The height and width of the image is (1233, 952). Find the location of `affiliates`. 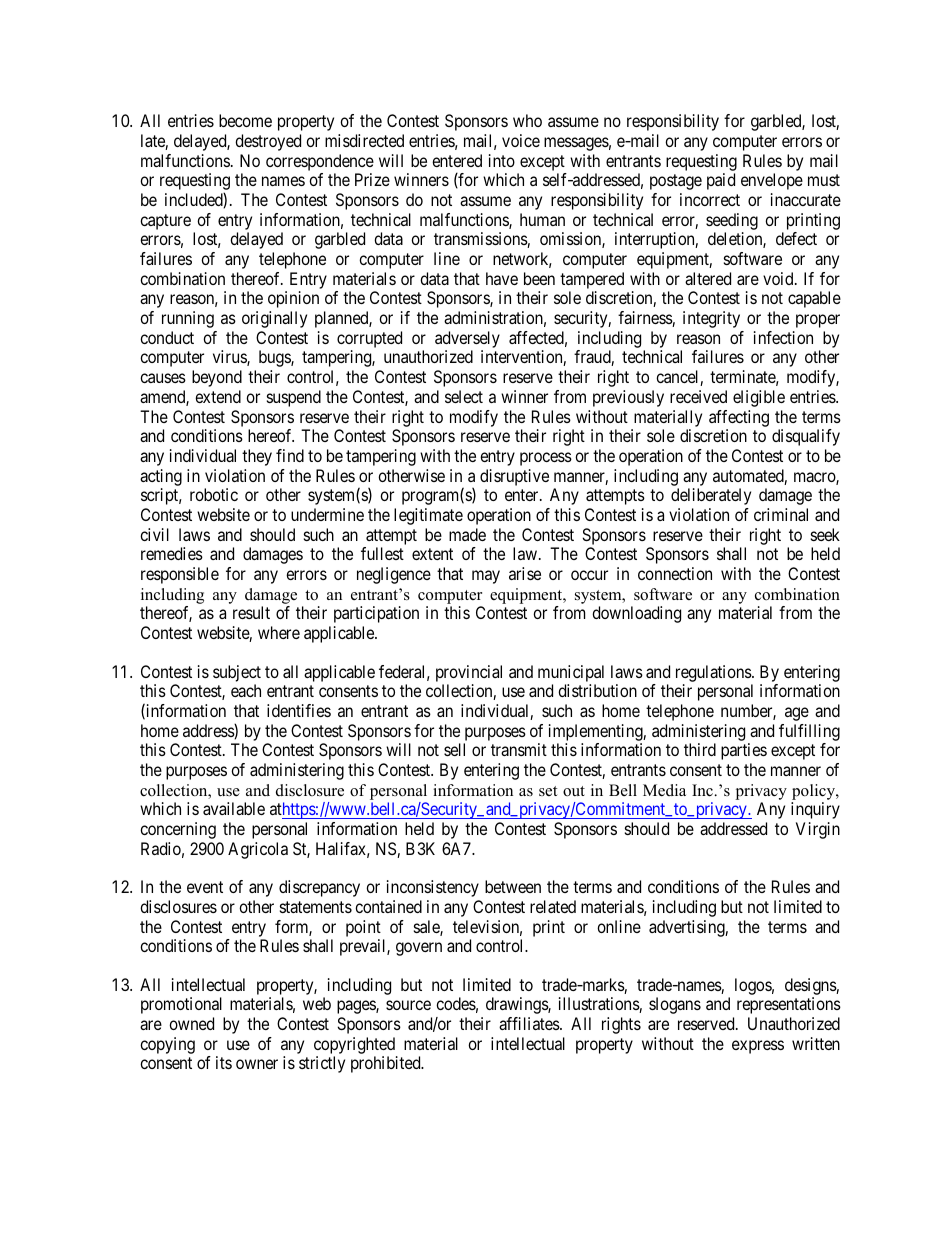

affiliates is located at coordinates (530, 1023).
